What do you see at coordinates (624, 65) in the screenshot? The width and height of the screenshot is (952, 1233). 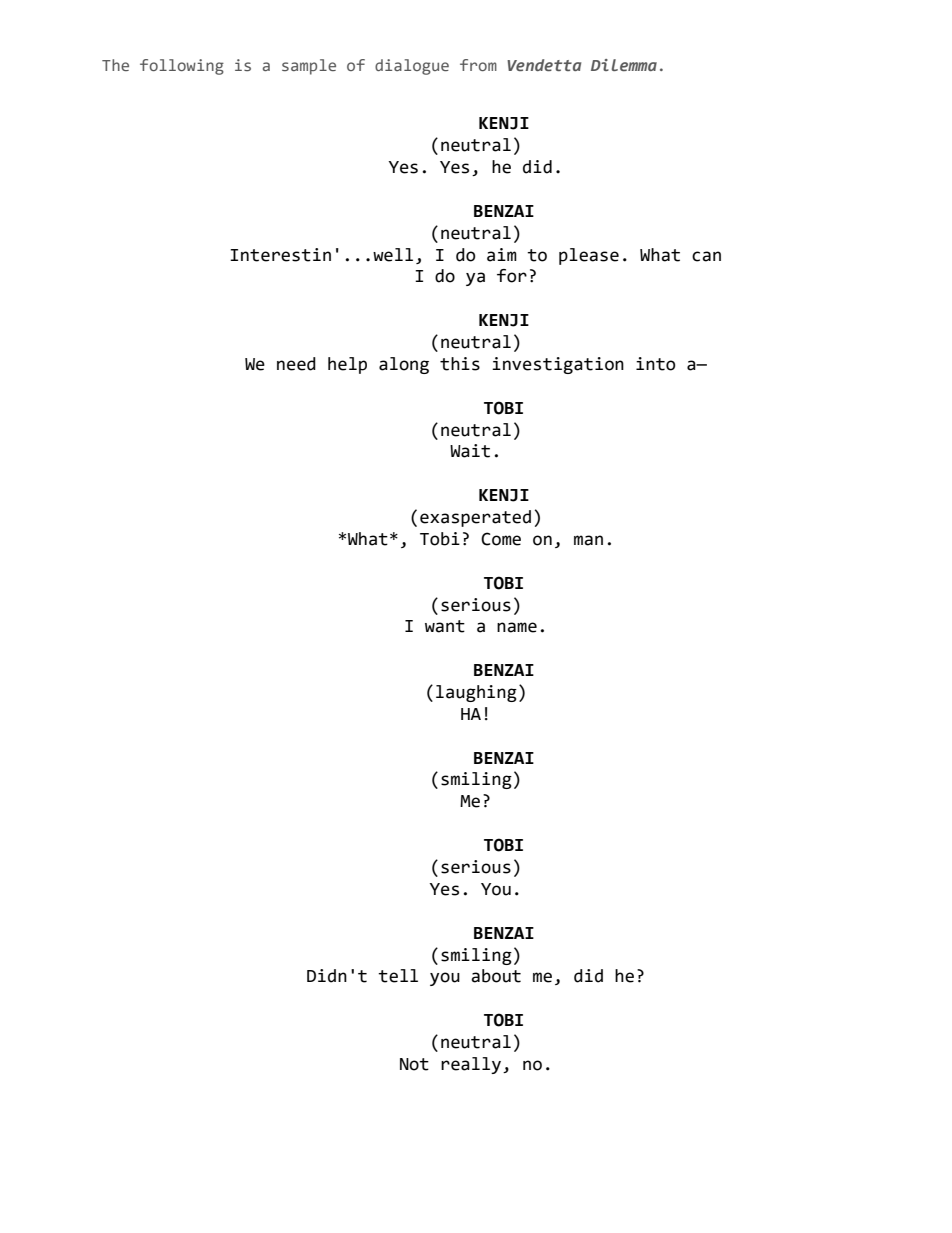 I see `Dilemma` at bounding box center [624, 65].
